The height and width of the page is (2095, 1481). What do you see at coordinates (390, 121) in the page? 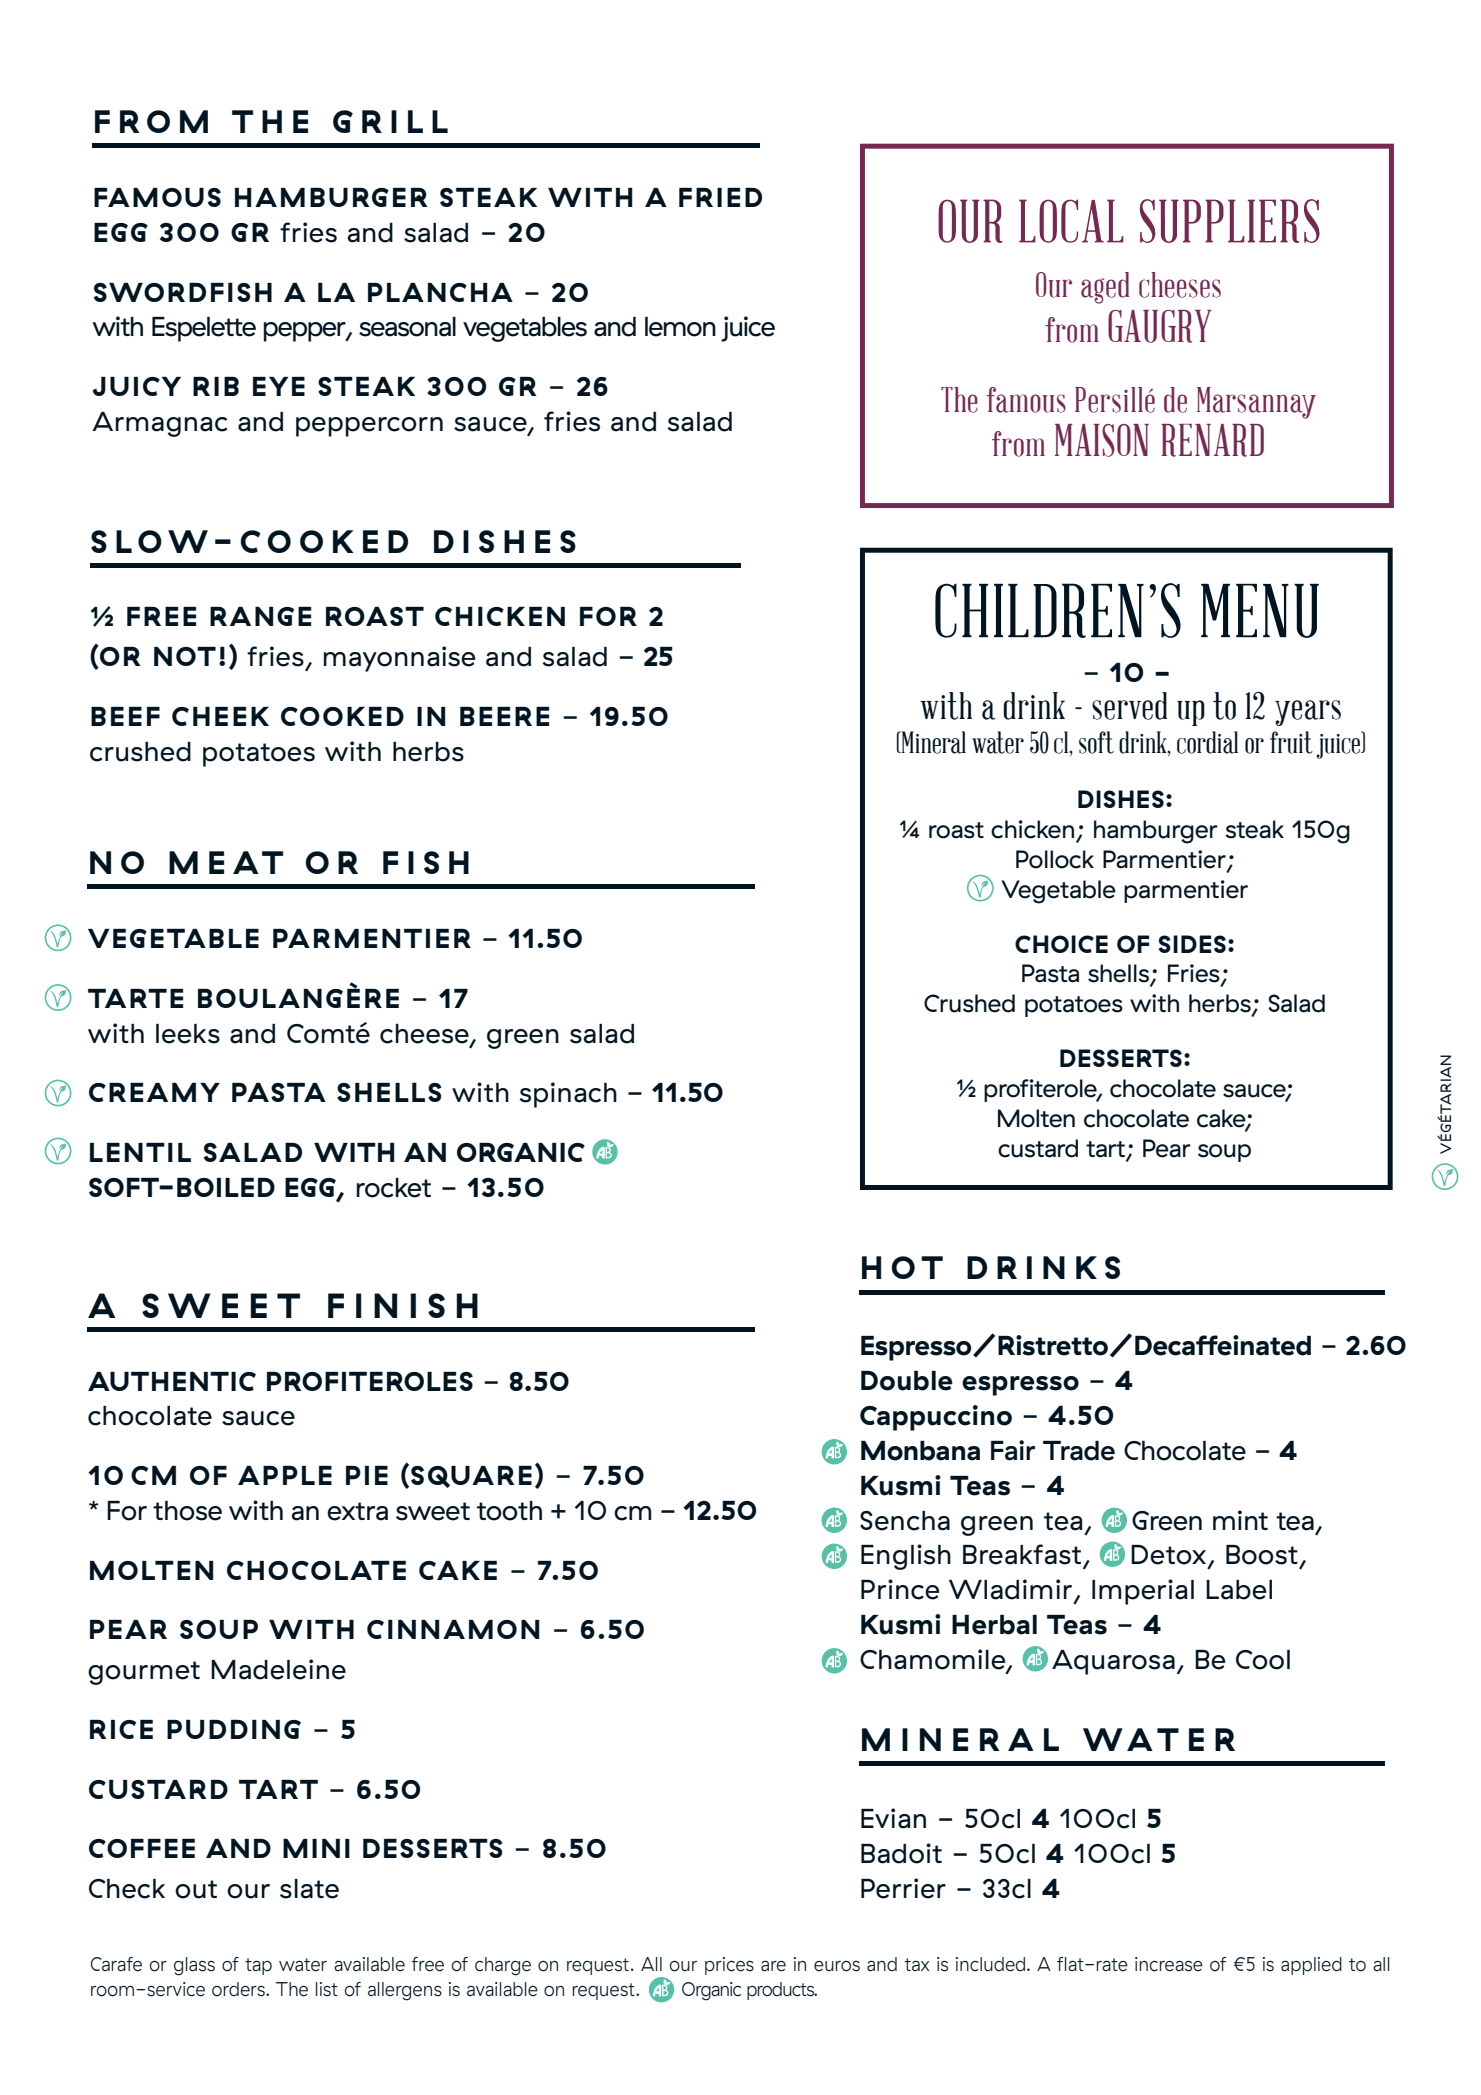
I see `GRILL` at bounding box center [390, 121].
